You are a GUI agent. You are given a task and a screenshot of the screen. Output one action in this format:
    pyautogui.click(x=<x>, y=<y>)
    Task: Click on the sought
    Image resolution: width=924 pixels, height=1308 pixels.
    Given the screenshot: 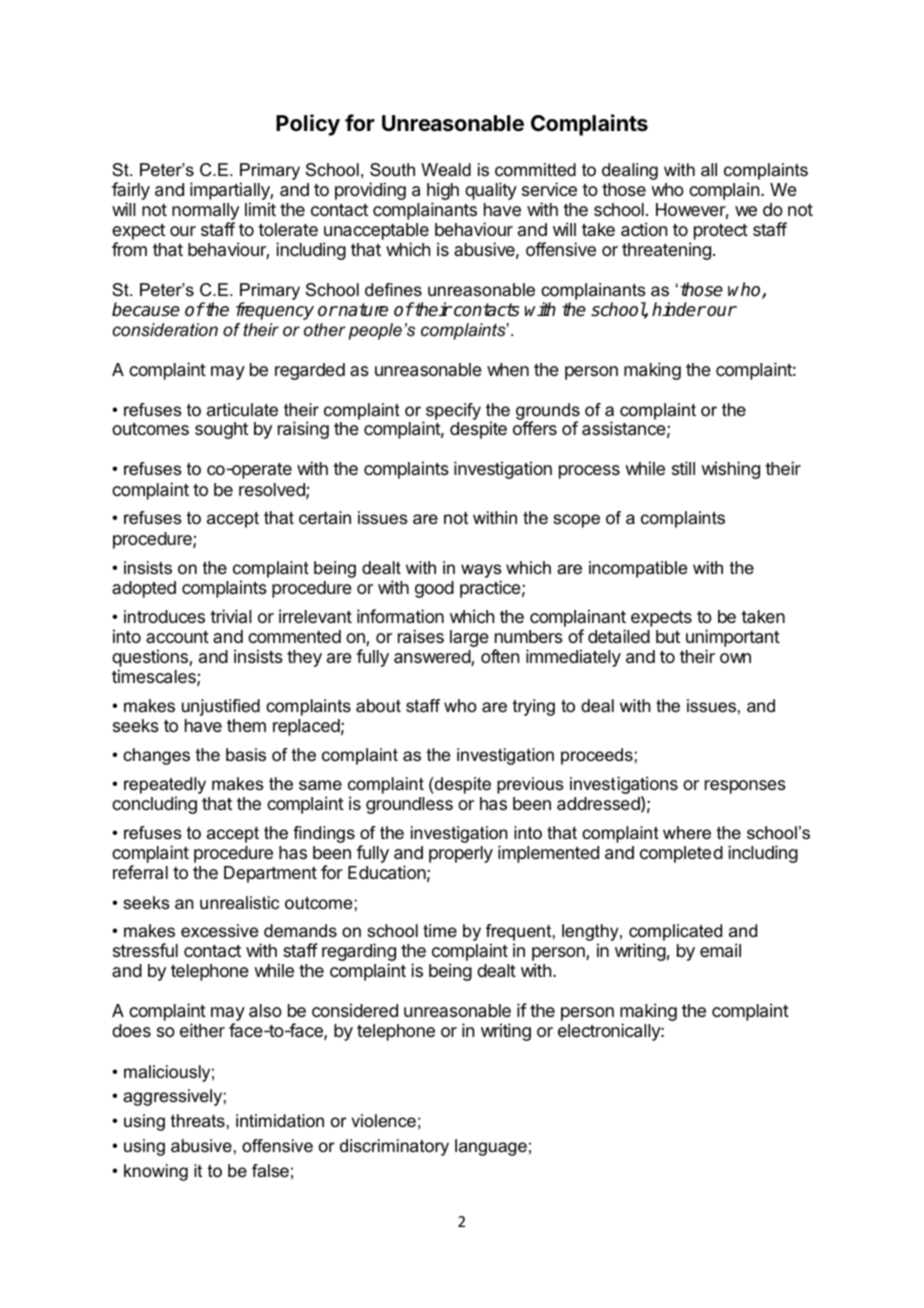 What is the action you would take?
    pyautogui.click(x=221, y=430)
